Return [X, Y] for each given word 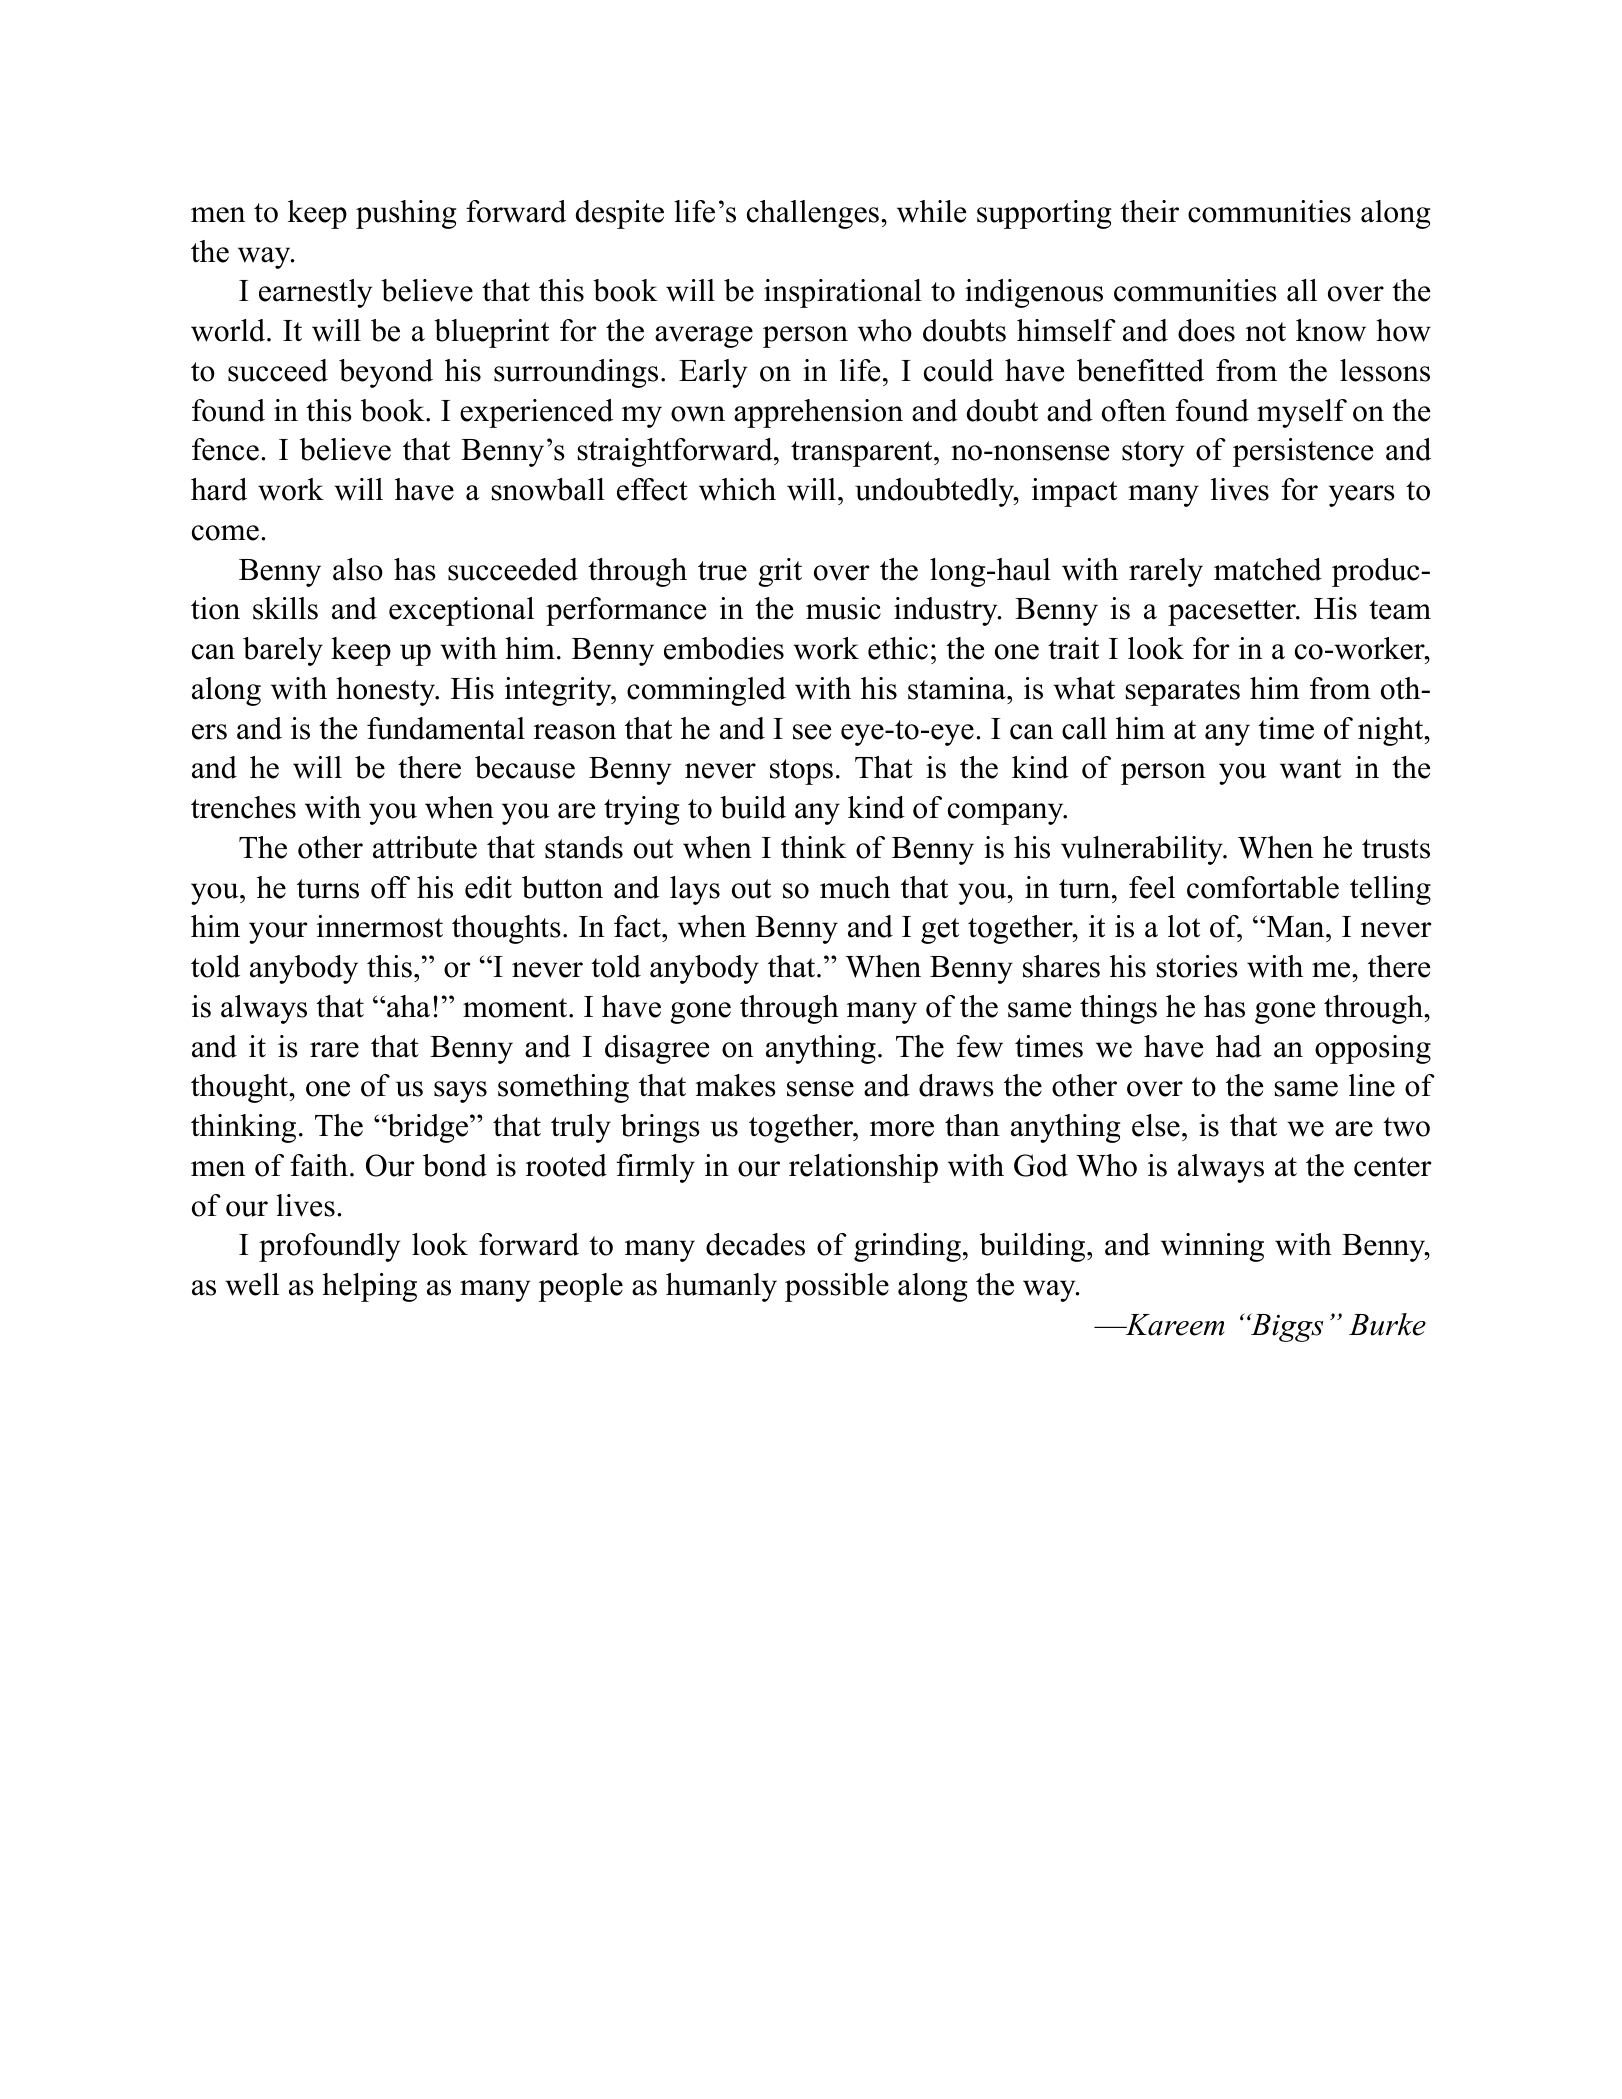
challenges [813, 214]
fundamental [446, 728]
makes [735, 1085]
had [1239, 1046]
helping [369, 1287]
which [737, 489]
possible [837, 1287]
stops [801, 772]
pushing [406, 214]
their [1150, 211]
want [1310, 769]
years [1362, 496]
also [358, 569]
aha [408, 1006]
